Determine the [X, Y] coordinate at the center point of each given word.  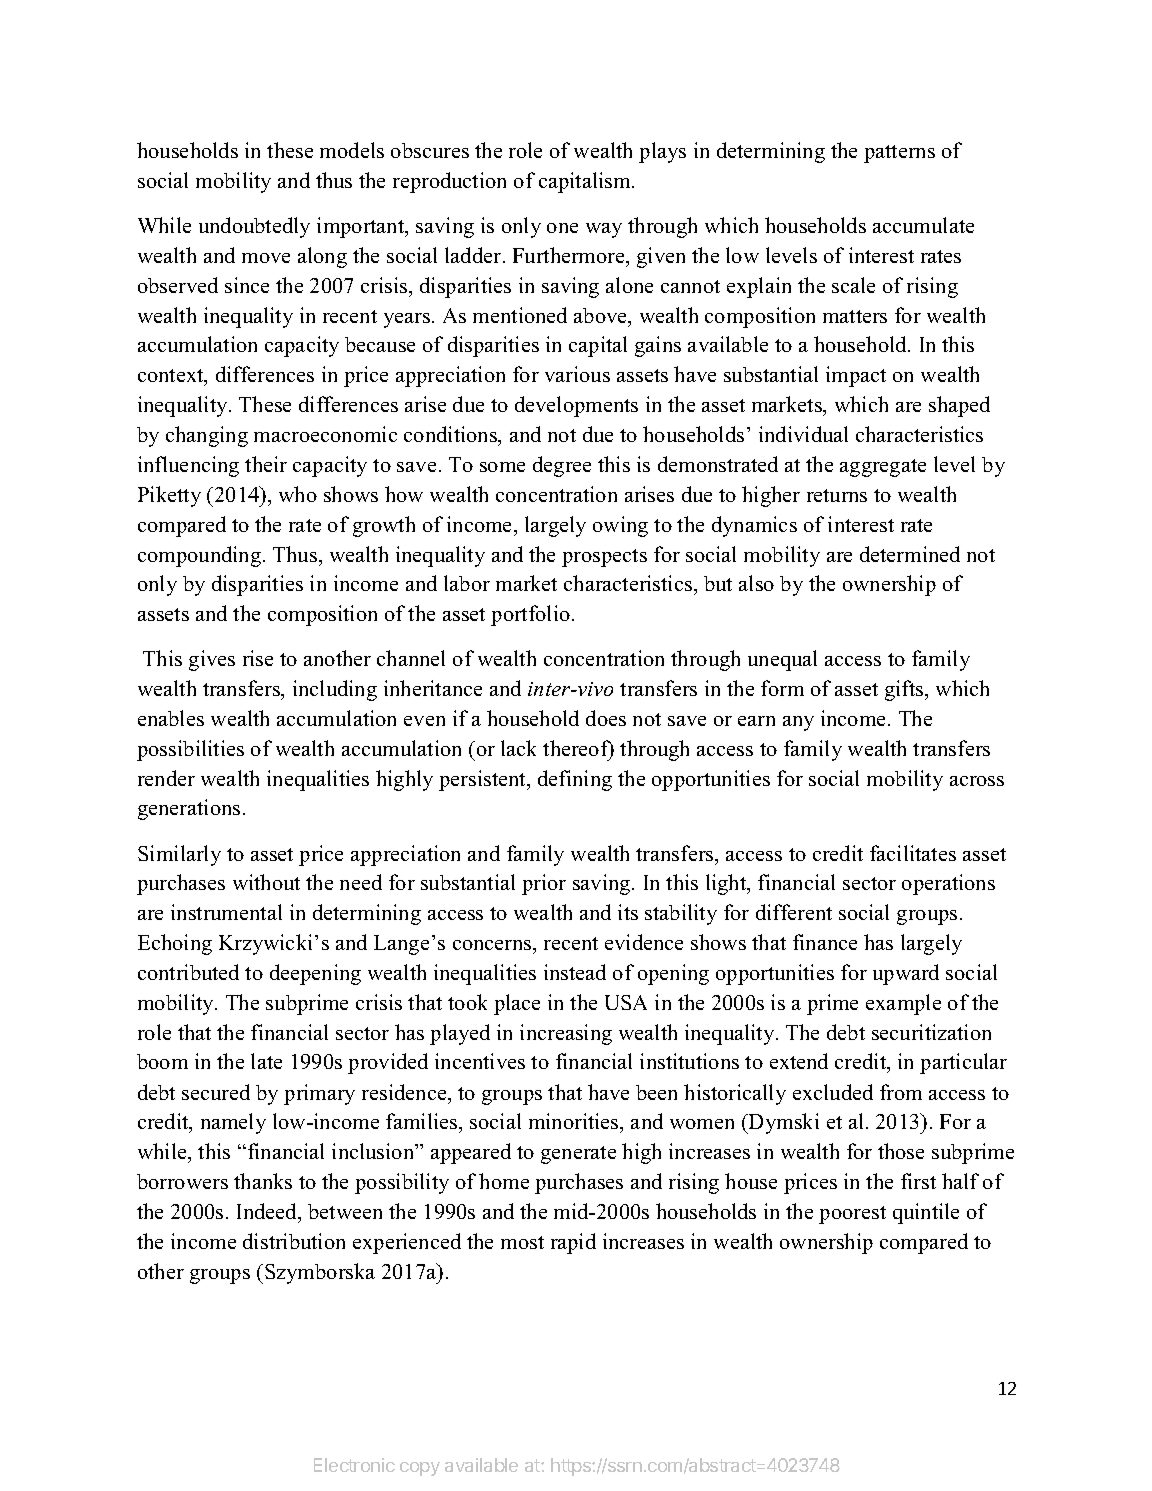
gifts [905, 690]
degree [562, 466]
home [504, 1181]
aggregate [883, 468]
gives [212, 660]
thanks [263, 1181]
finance [825, 942]
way [604, 230]
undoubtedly [254, 227]
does [606, 718]
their [266, 464]
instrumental [226, 912]
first [918, 1181]
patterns [899, 154]
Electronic [354, 1465]
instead [575, 972]
